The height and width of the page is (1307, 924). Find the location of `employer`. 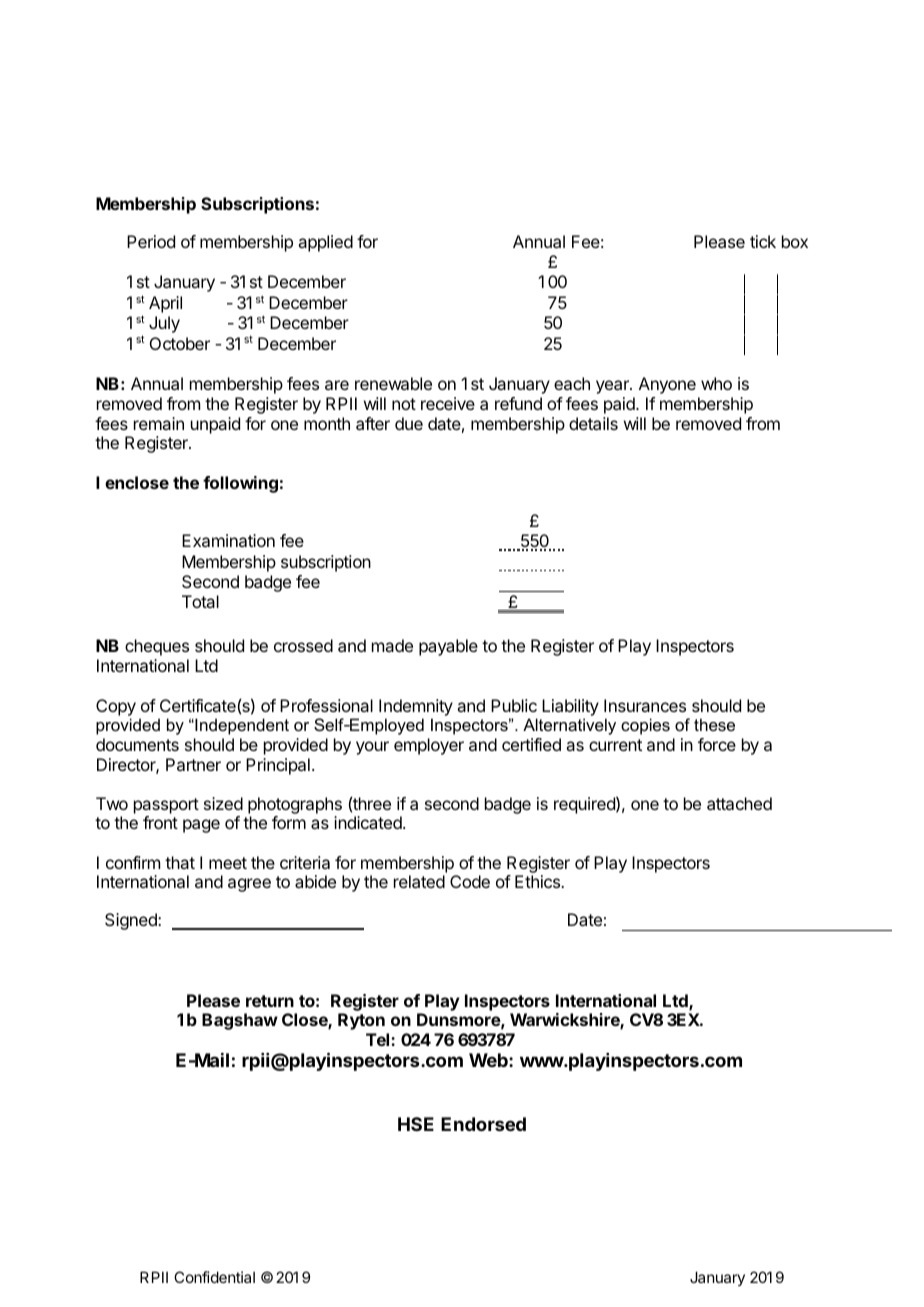

employer is located at coordinates (429, 746).
